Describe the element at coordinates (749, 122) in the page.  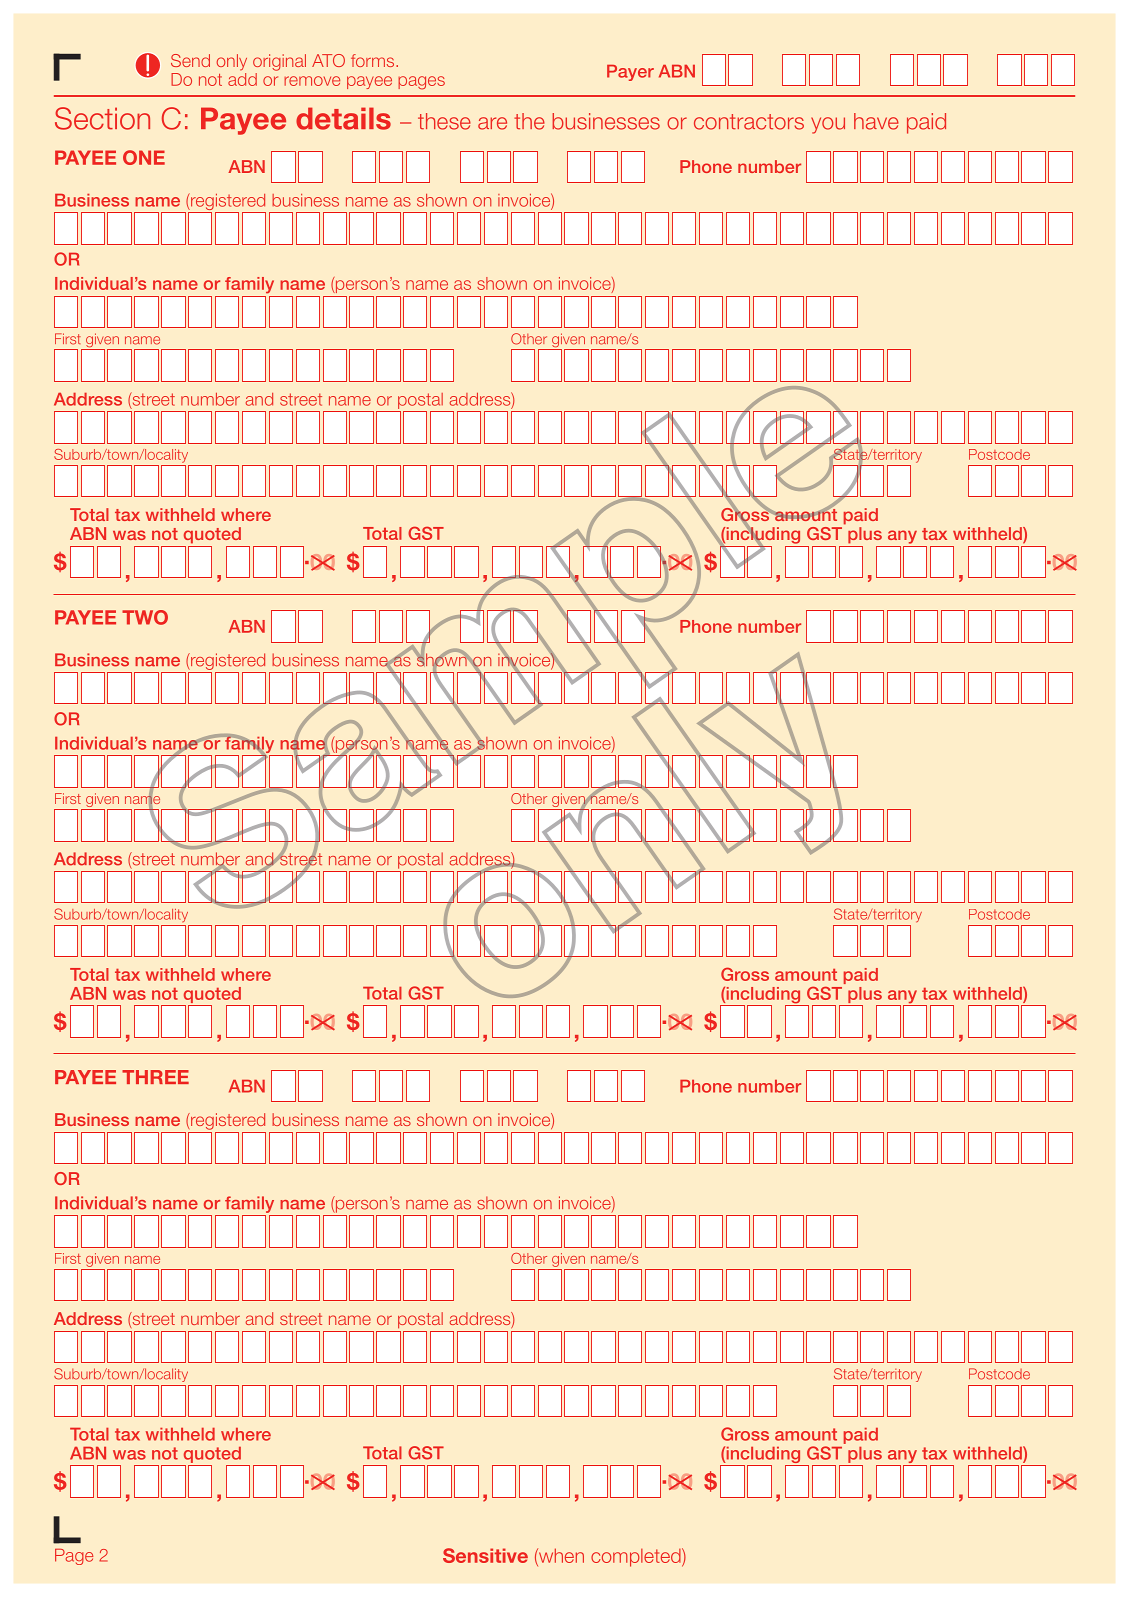
I see `contractors` at that location.
